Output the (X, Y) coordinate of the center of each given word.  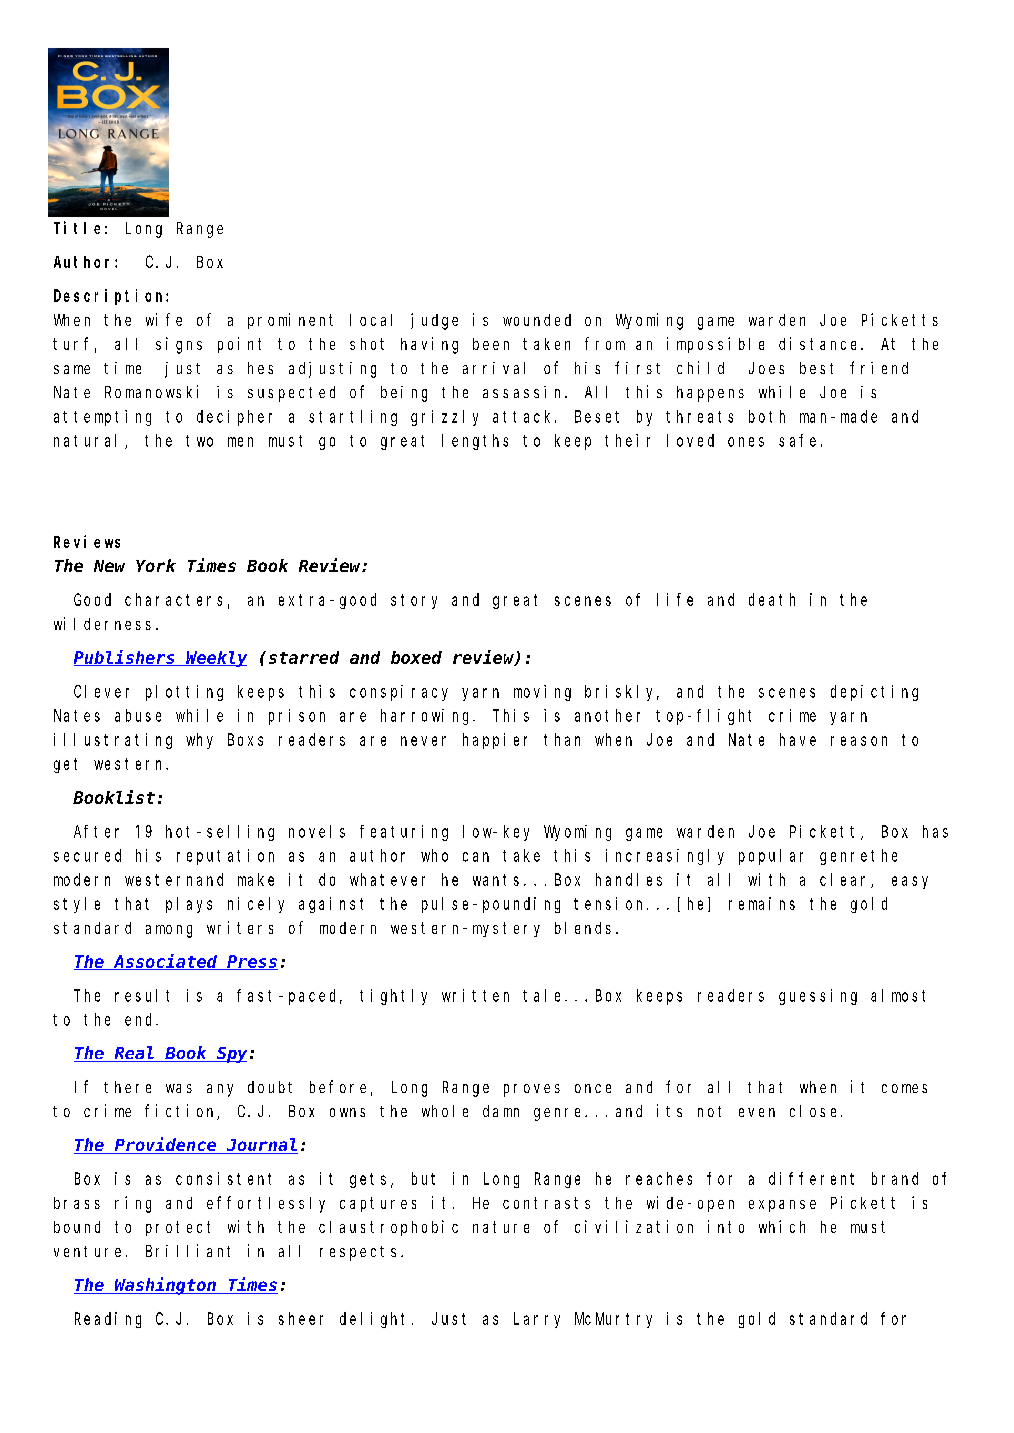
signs (179, 345)
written (475, 995)
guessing (818, 997)
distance (820, 343)
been (491, 344)
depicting (874, 693)
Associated (165, 962)
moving (542, 693)
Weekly (215, 659)
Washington (165, 1286)
